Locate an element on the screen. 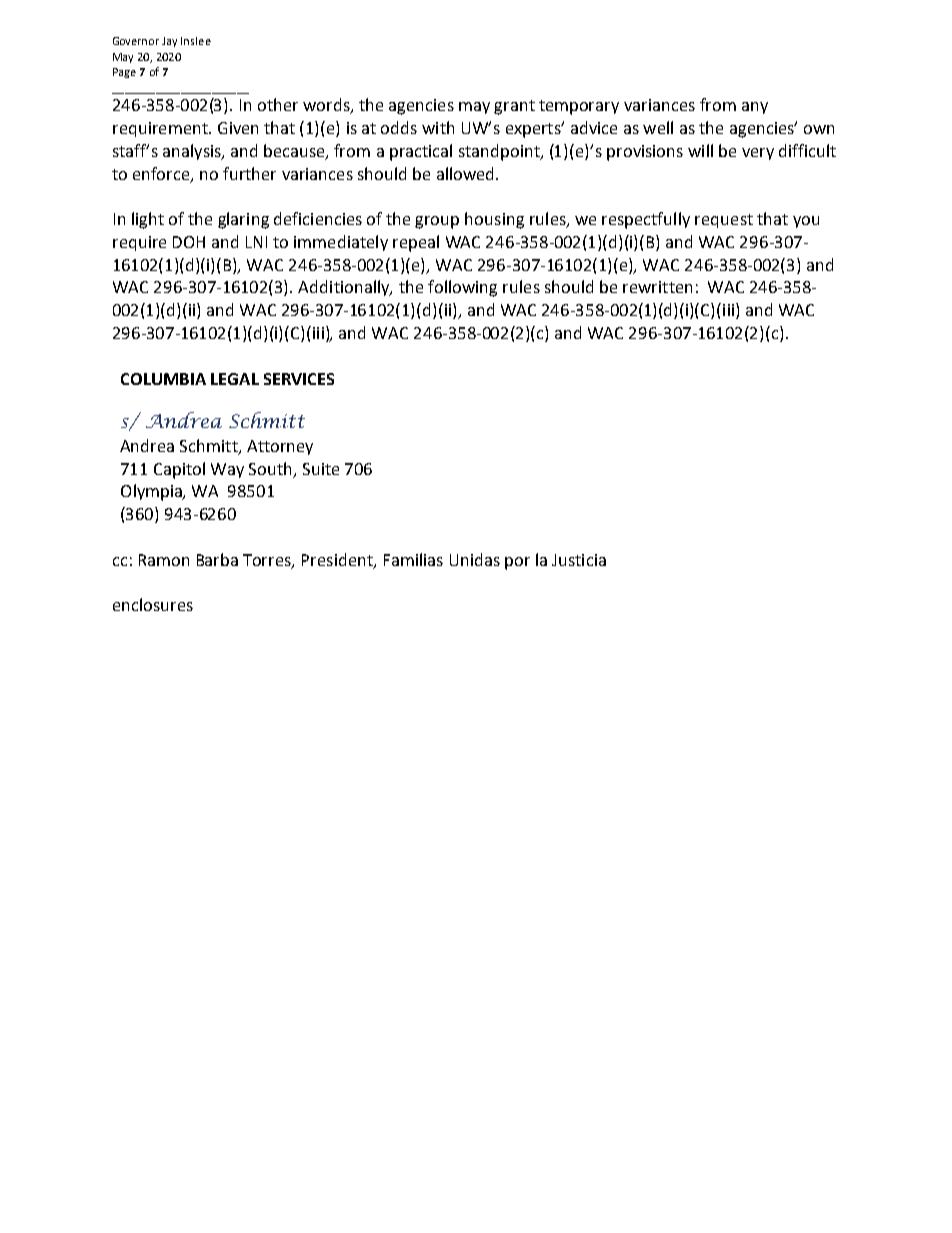 This screenshot has width=952, height=1233. Suite is located at coordinates (321, 469).
